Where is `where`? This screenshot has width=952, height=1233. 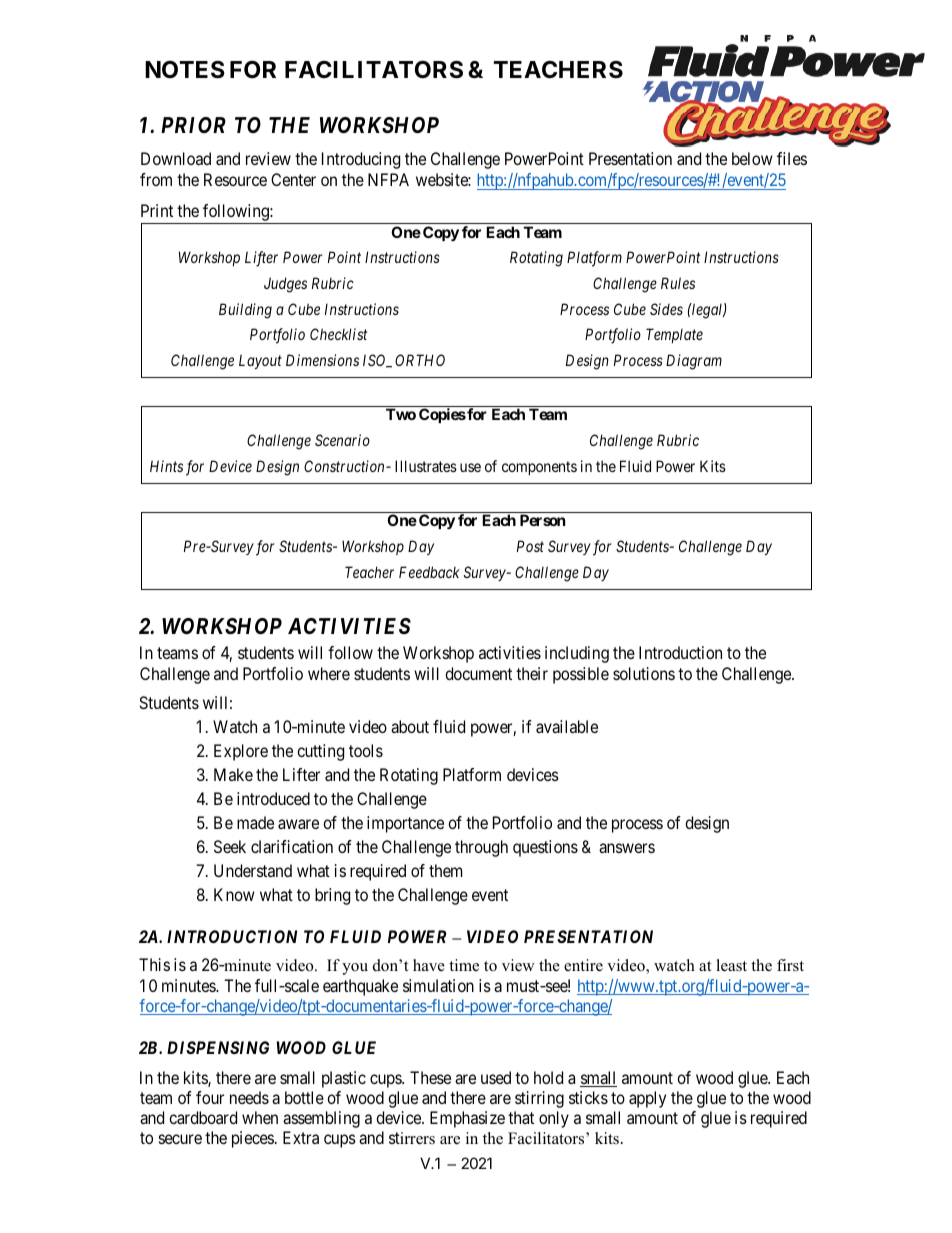 where is located at coordinates (329, 673).
